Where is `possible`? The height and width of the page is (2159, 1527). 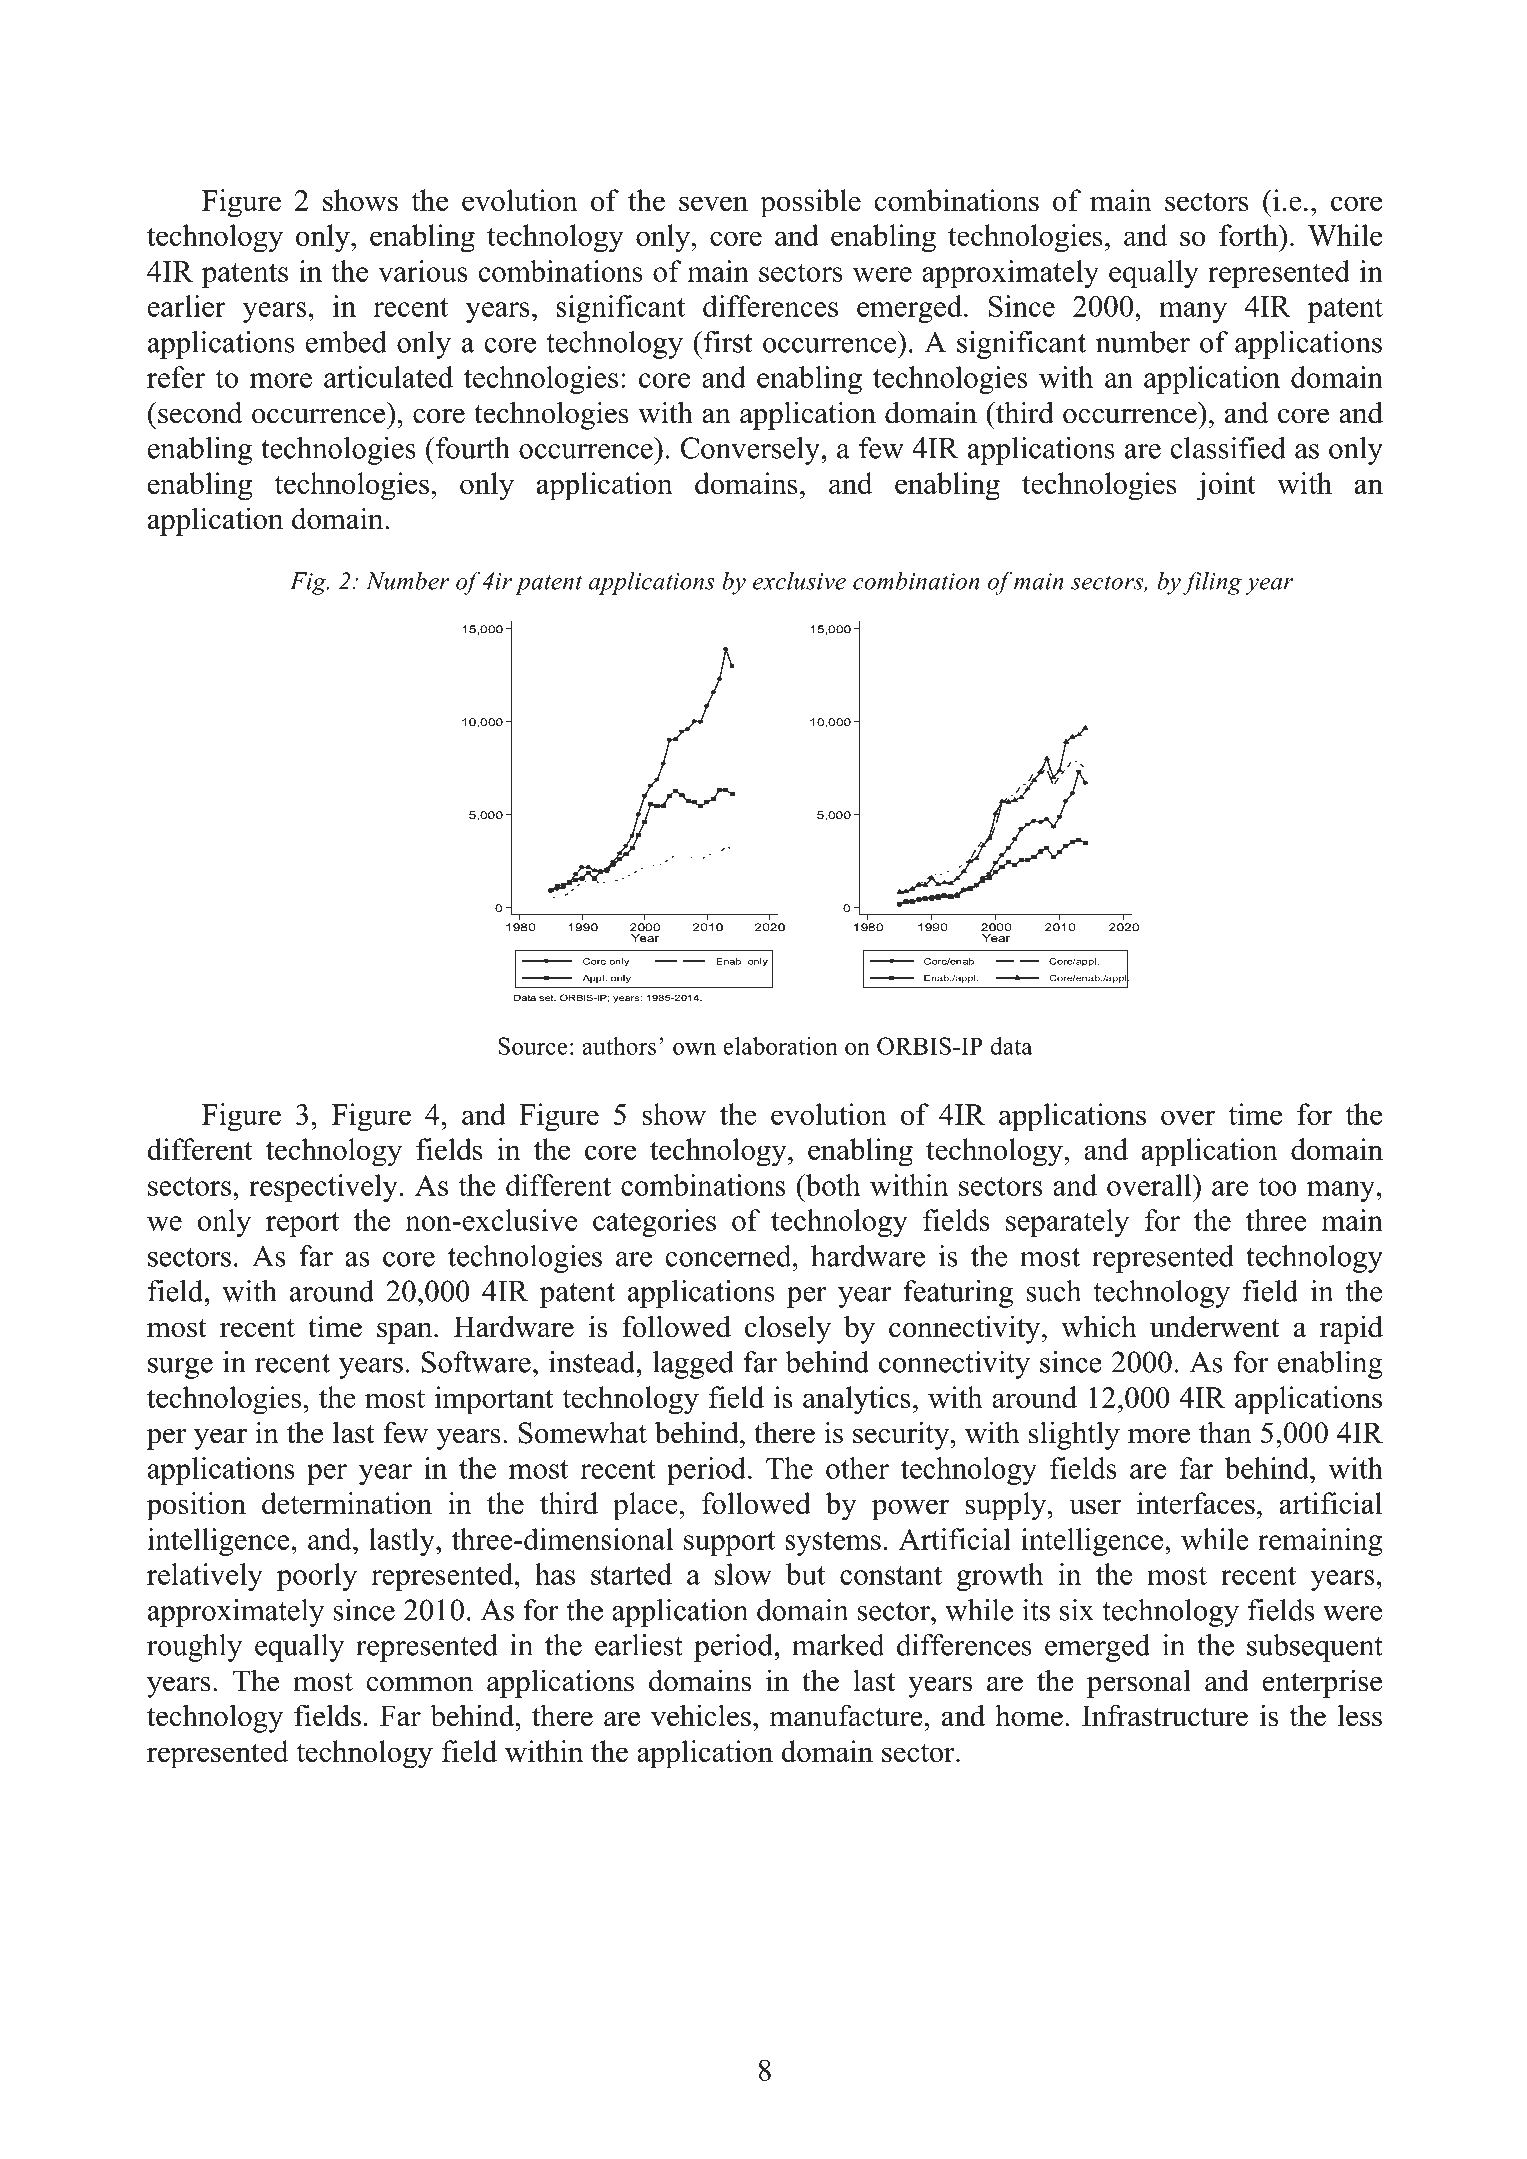
possible is located at coordinates (810, 203).
